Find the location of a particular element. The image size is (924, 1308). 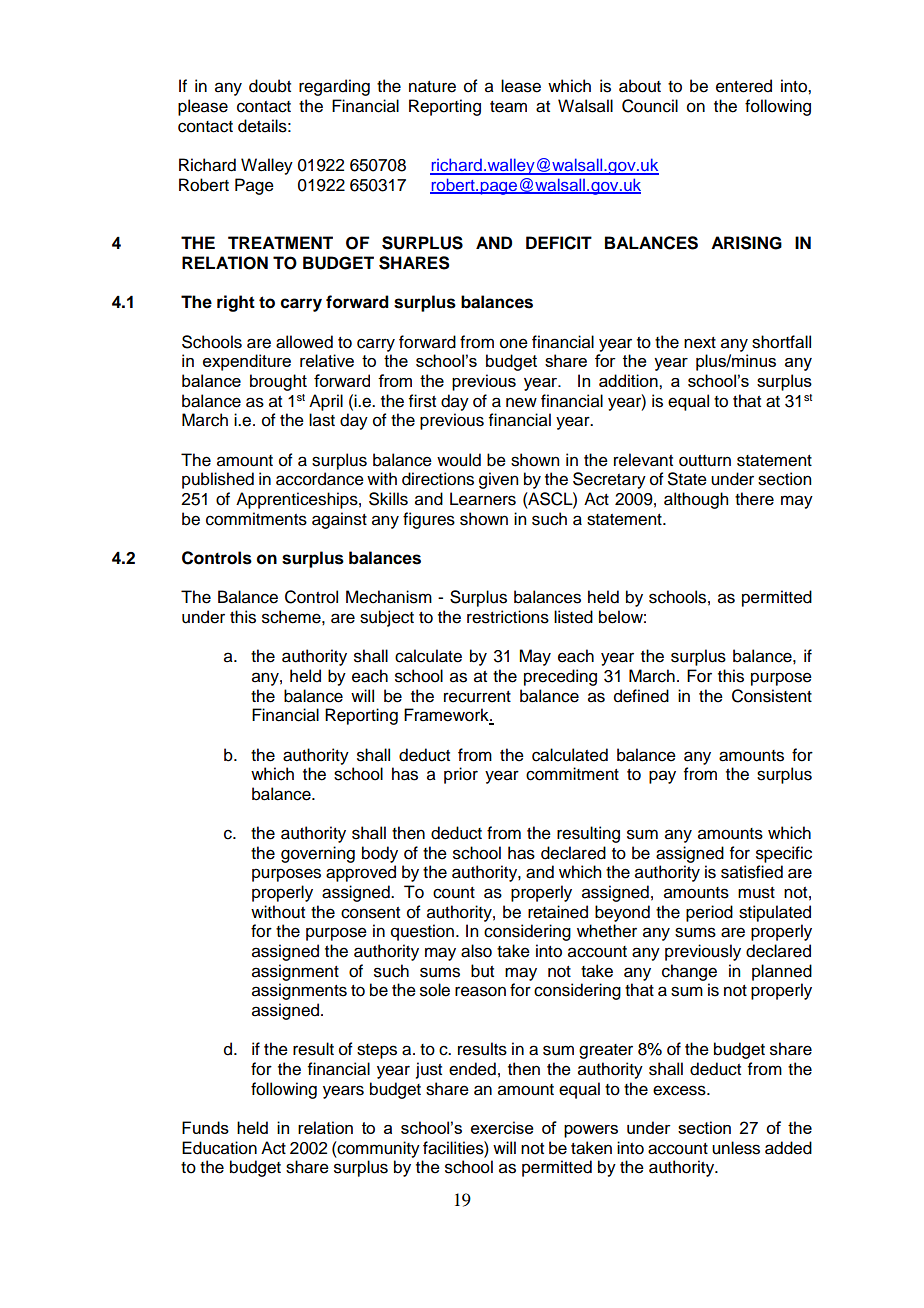

satisfied is located at coordinates (752, 872).
